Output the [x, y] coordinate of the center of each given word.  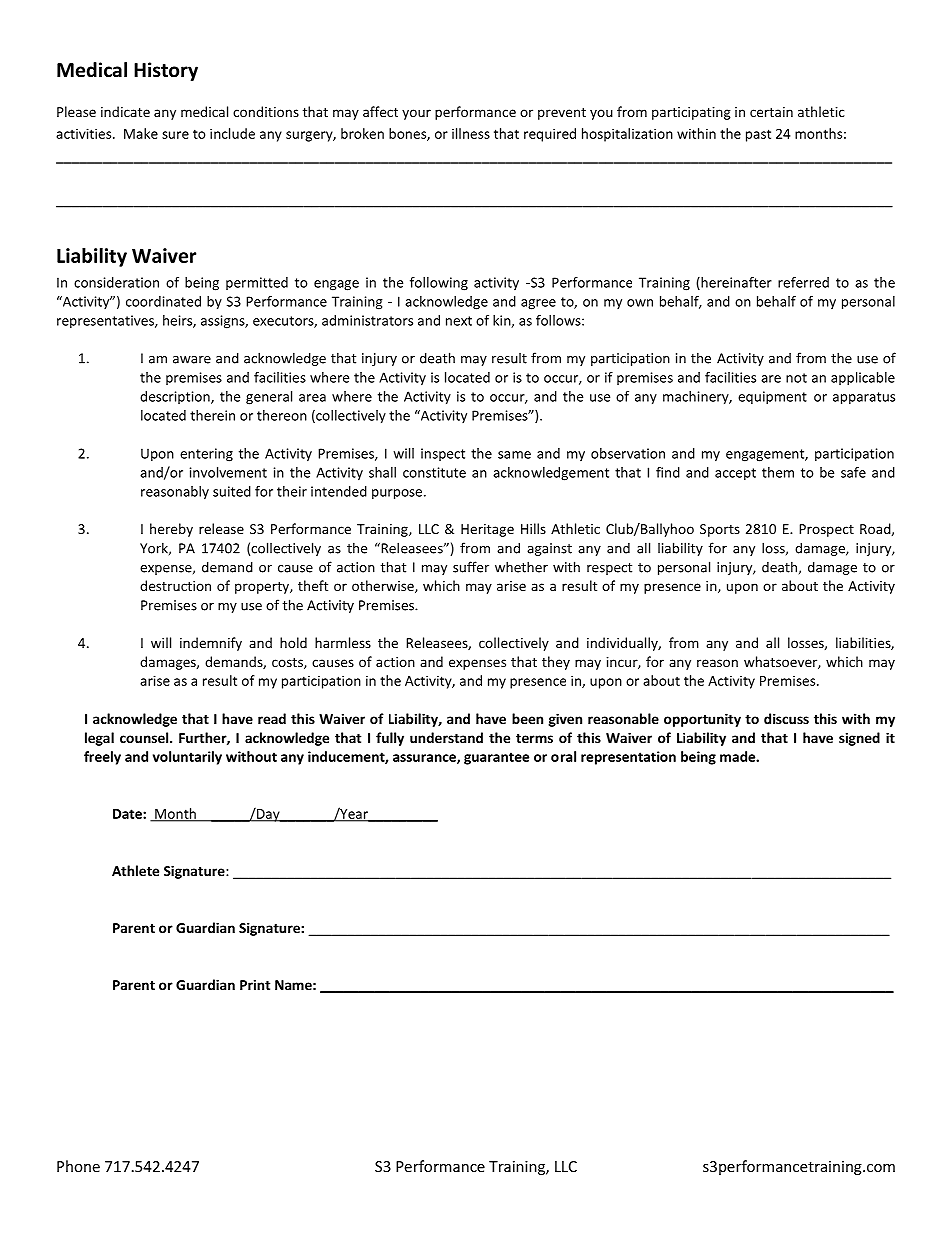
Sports [720, 530]
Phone [78, 1166]
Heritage [487, 530]
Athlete [135, 870]
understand [446, 737]
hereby [171, 530]
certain [771, 112]
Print [255, 984]
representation [628, 758]
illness [471, 133]
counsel [145, 737]
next [459, 321]
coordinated [163, 301]
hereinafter [735, 283]
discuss [786, 718]
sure [175, 135]
